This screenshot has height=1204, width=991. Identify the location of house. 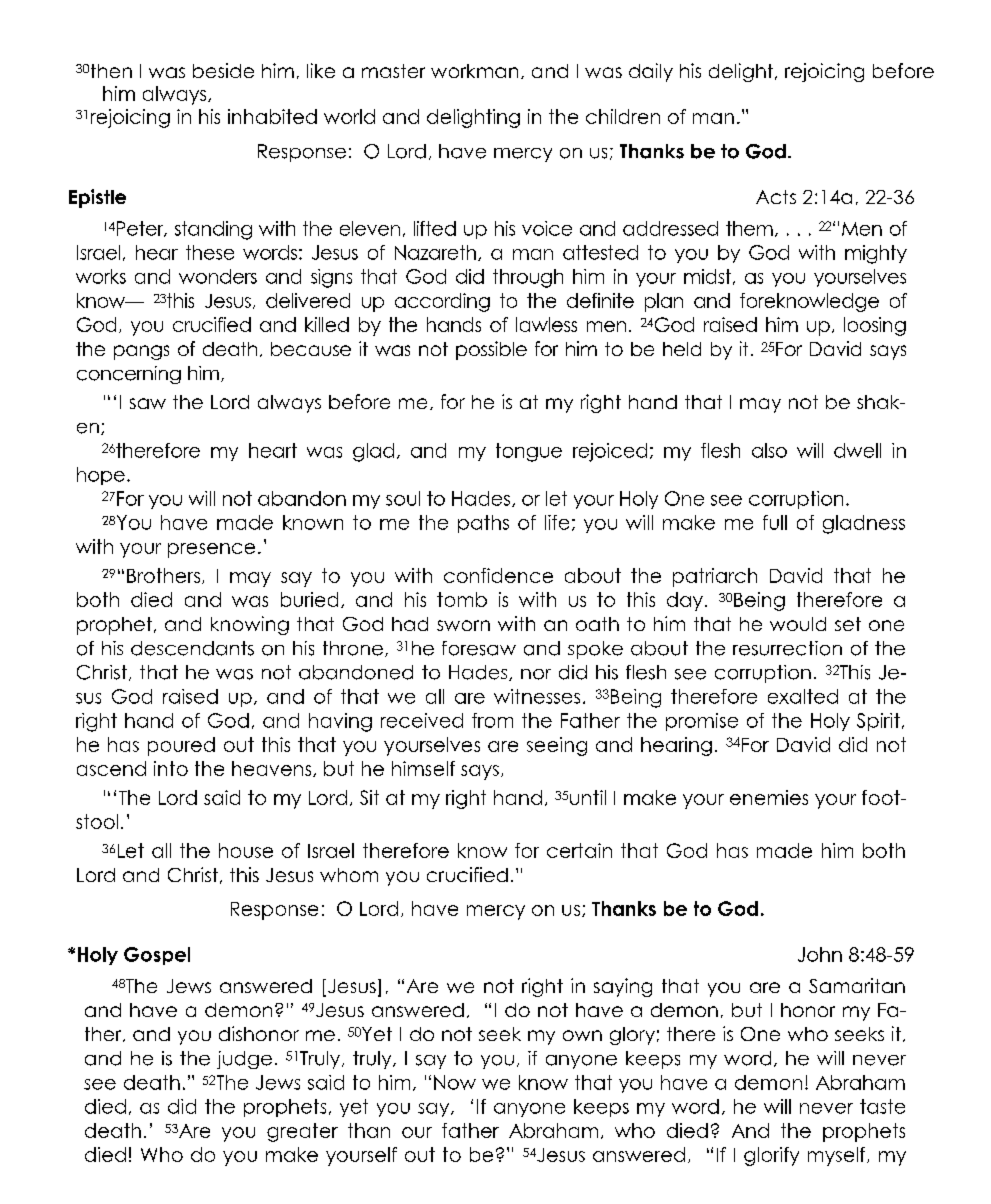
(246, 850).
